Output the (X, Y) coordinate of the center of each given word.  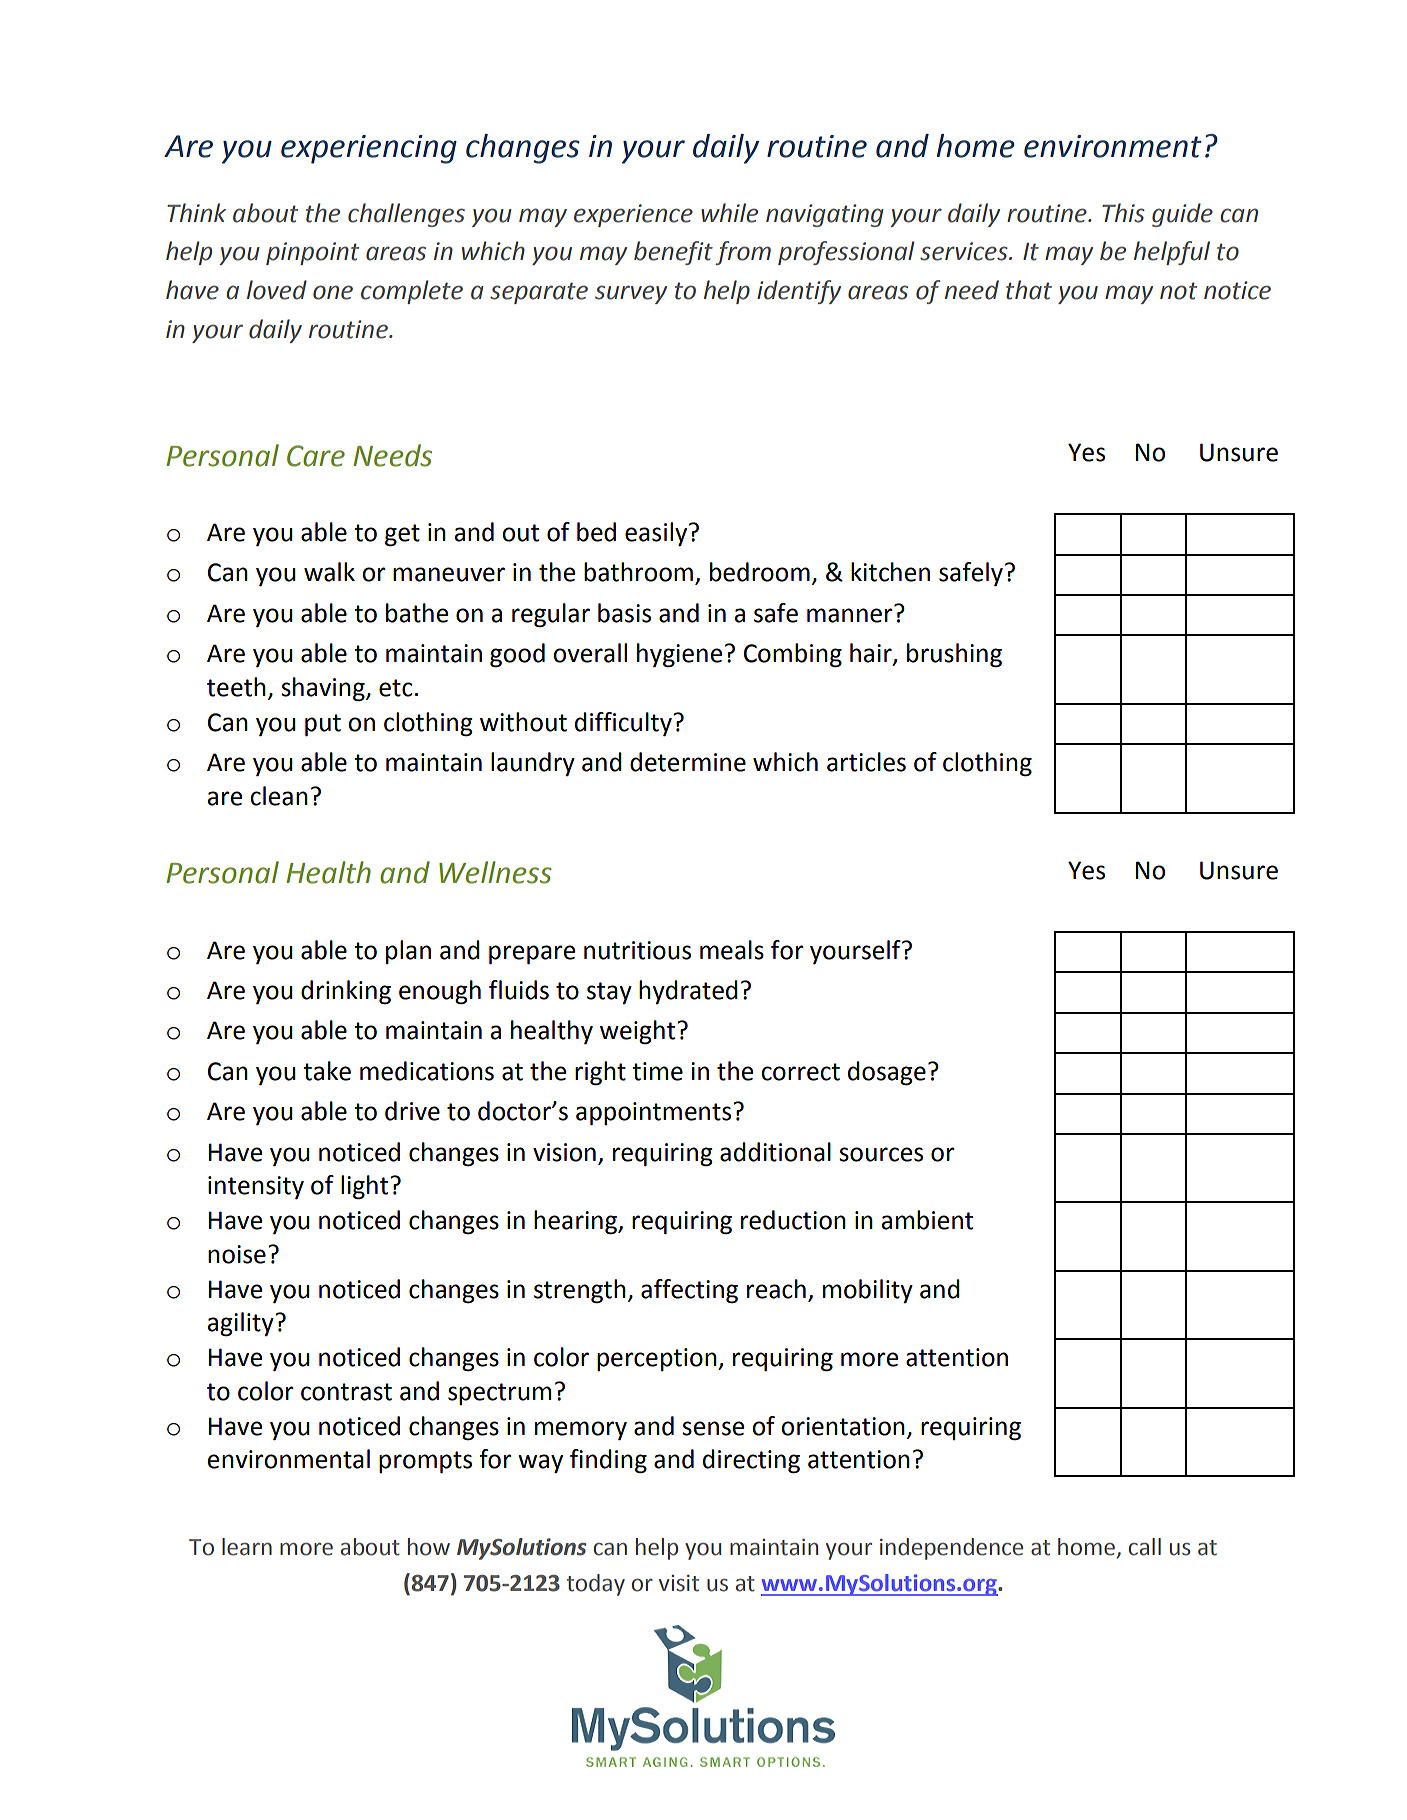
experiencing (369, 149)
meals (732, 950)
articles (866, 762)
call (1145, 1547)
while (729, 213)
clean (279, 796)
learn (247, 1547)
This (1123, 213)
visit (679, 1583)
